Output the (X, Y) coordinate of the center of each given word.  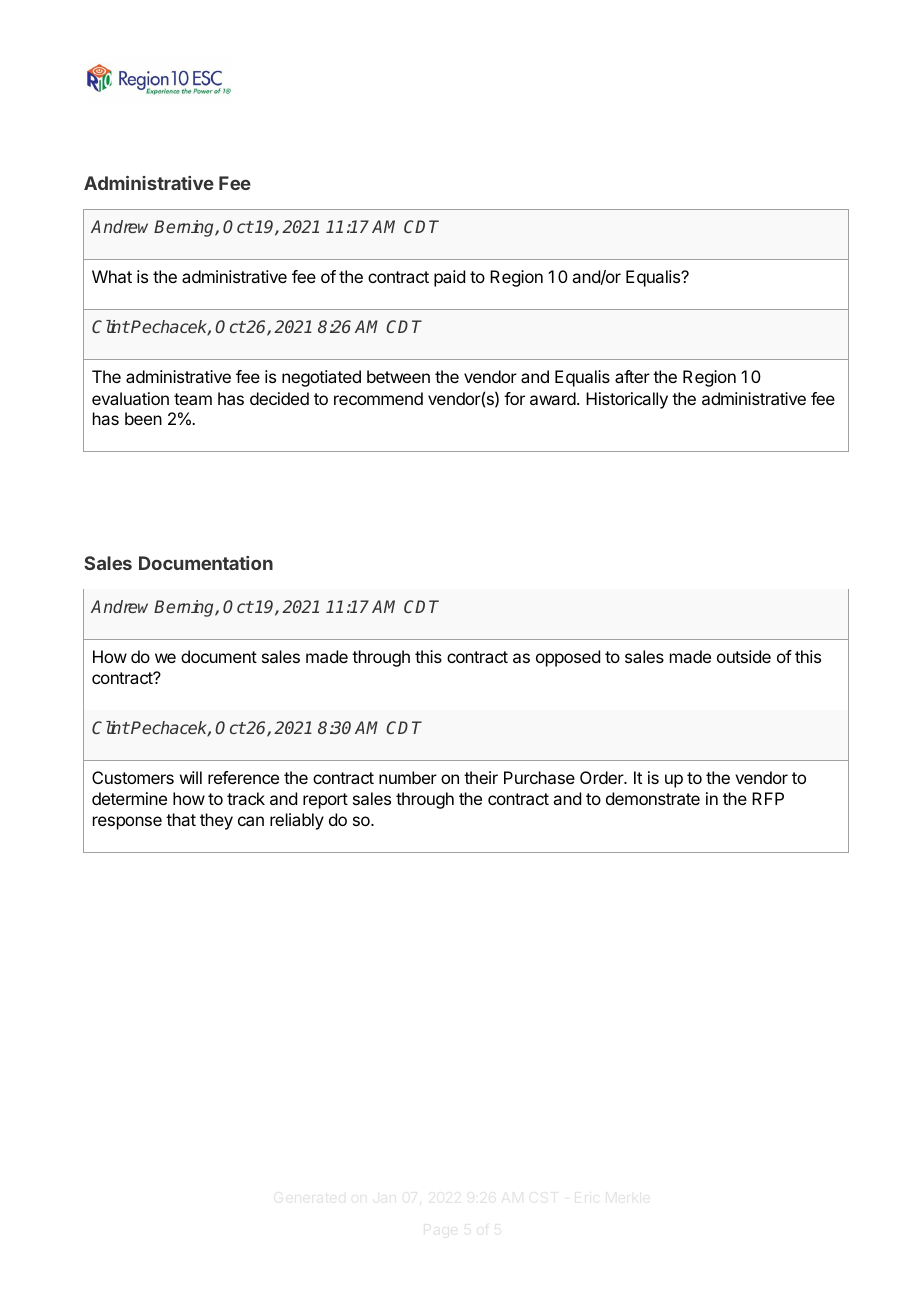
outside (744, 656)
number (408, 777)
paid (449, 278)
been (143, 418)
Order (602, 777)
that (181, 819)
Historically (627, 400)
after (632, 376)
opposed (568, 658)
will (191, 777)
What (112, 276)
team (193, 399)
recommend (378, 398)
